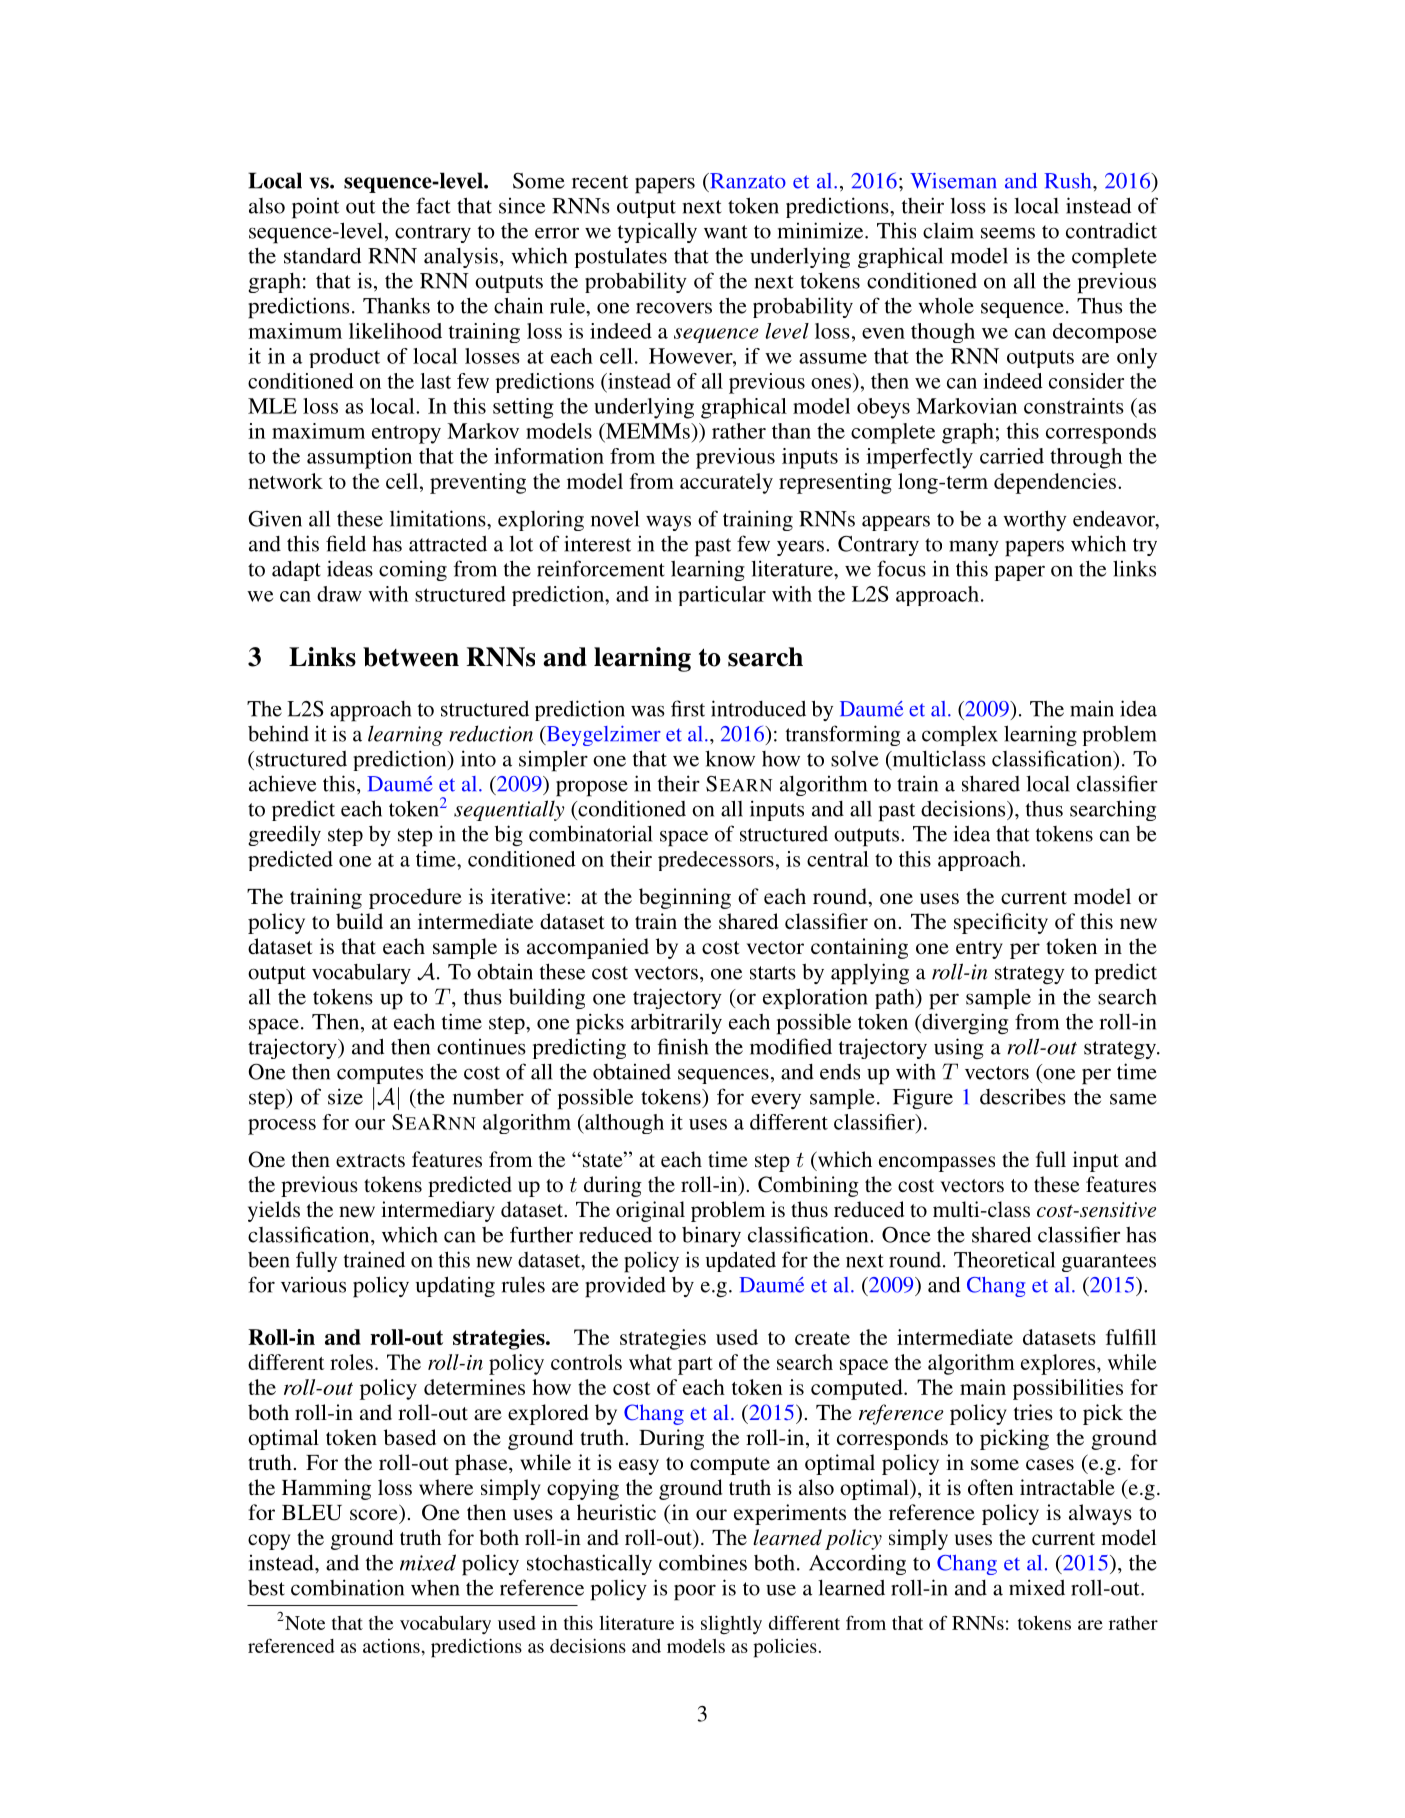 This screenshot has width=1405, height=1818. What do you see at coordinates (711, 1236) in the screenshot?
I see `binary` at bounding box center [711, 1236].
